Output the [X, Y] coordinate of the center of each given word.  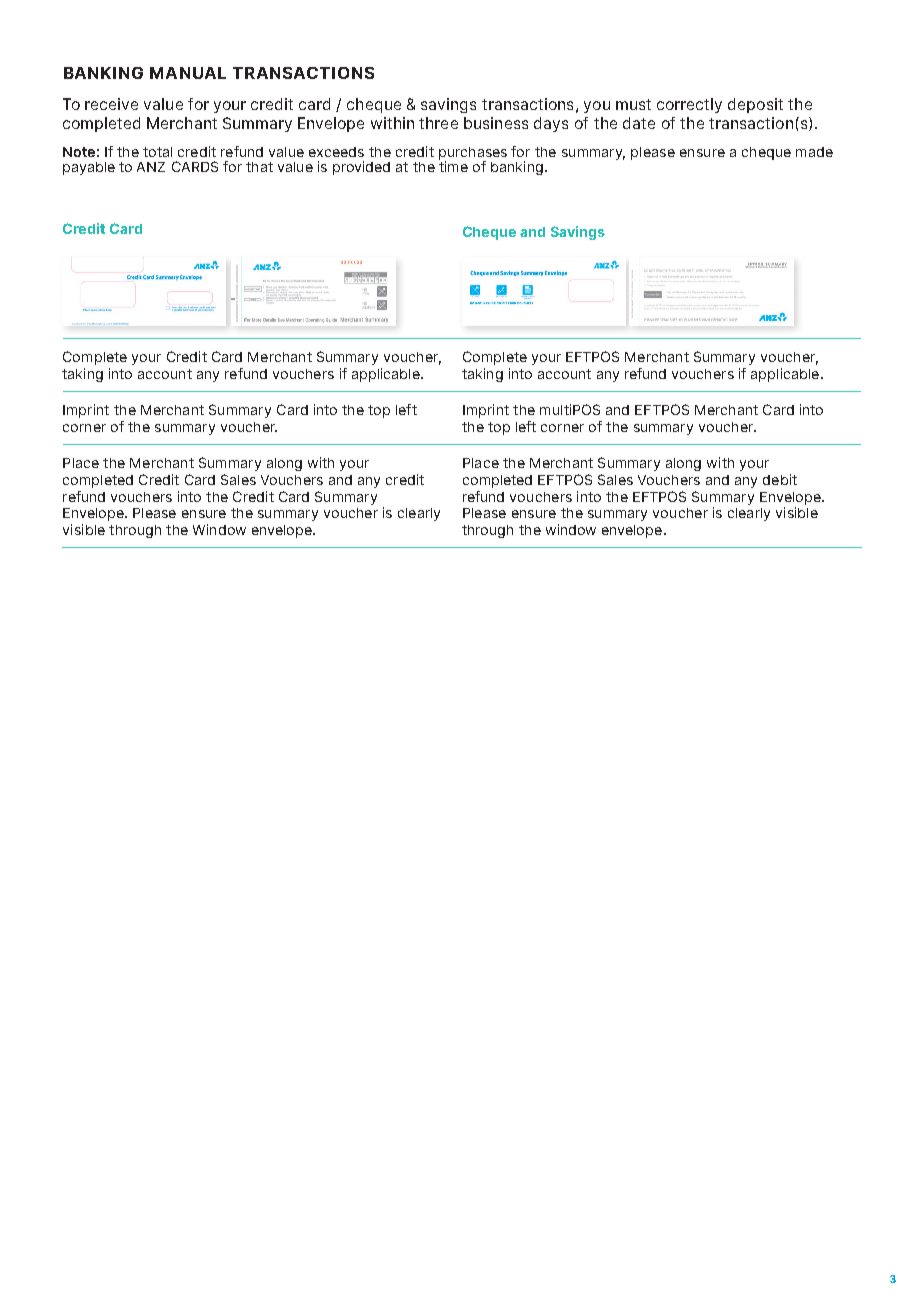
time [453, 165]
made [814, 152]
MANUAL [188, 73]
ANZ [151, 167]
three [438, 123]
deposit [755, 105]
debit [780, 479]
